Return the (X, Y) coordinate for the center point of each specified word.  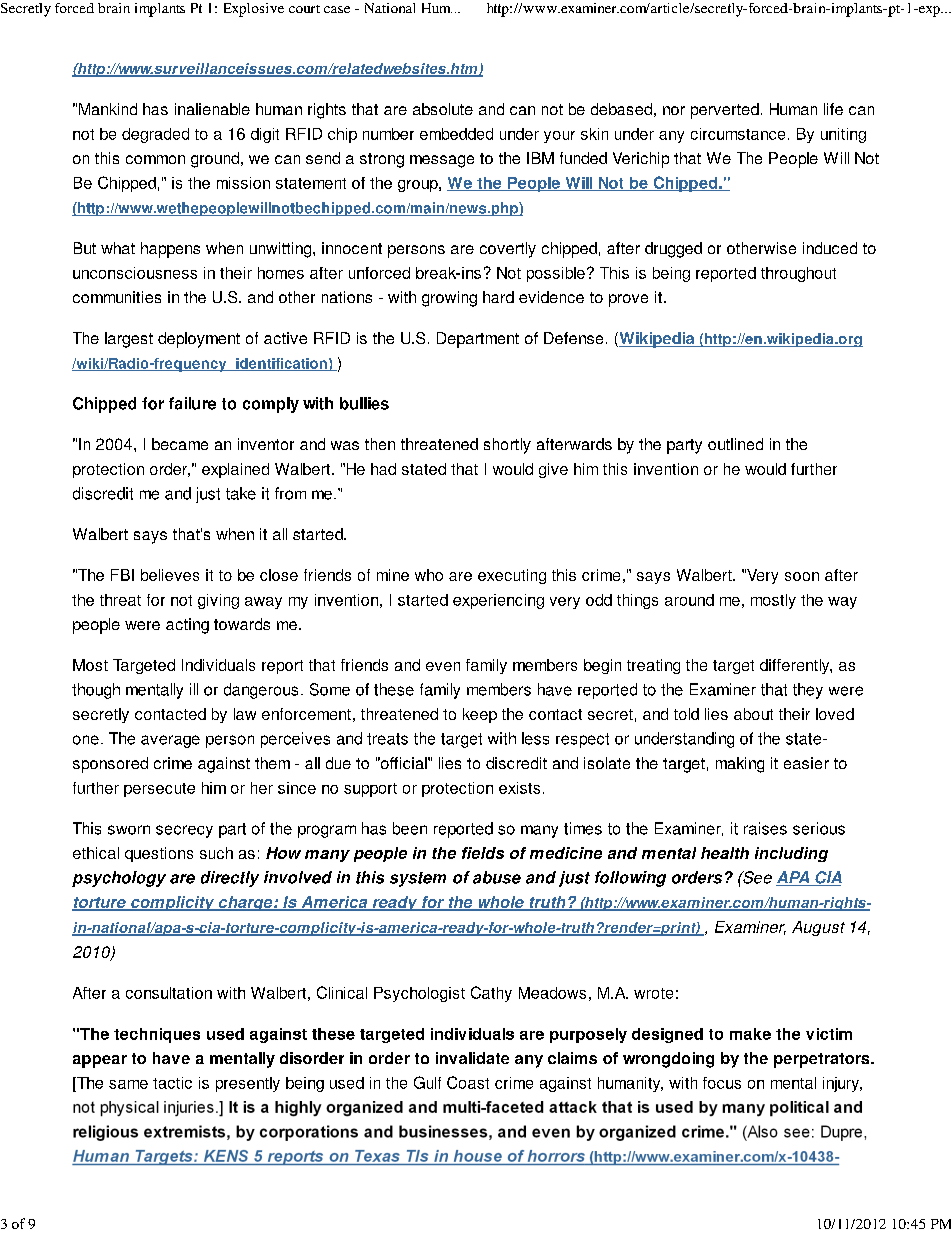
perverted (725, 111)
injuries (189, 1109)
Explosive (254, 10)
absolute (443, 109)
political (799, 1109)
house (478, 1157)
